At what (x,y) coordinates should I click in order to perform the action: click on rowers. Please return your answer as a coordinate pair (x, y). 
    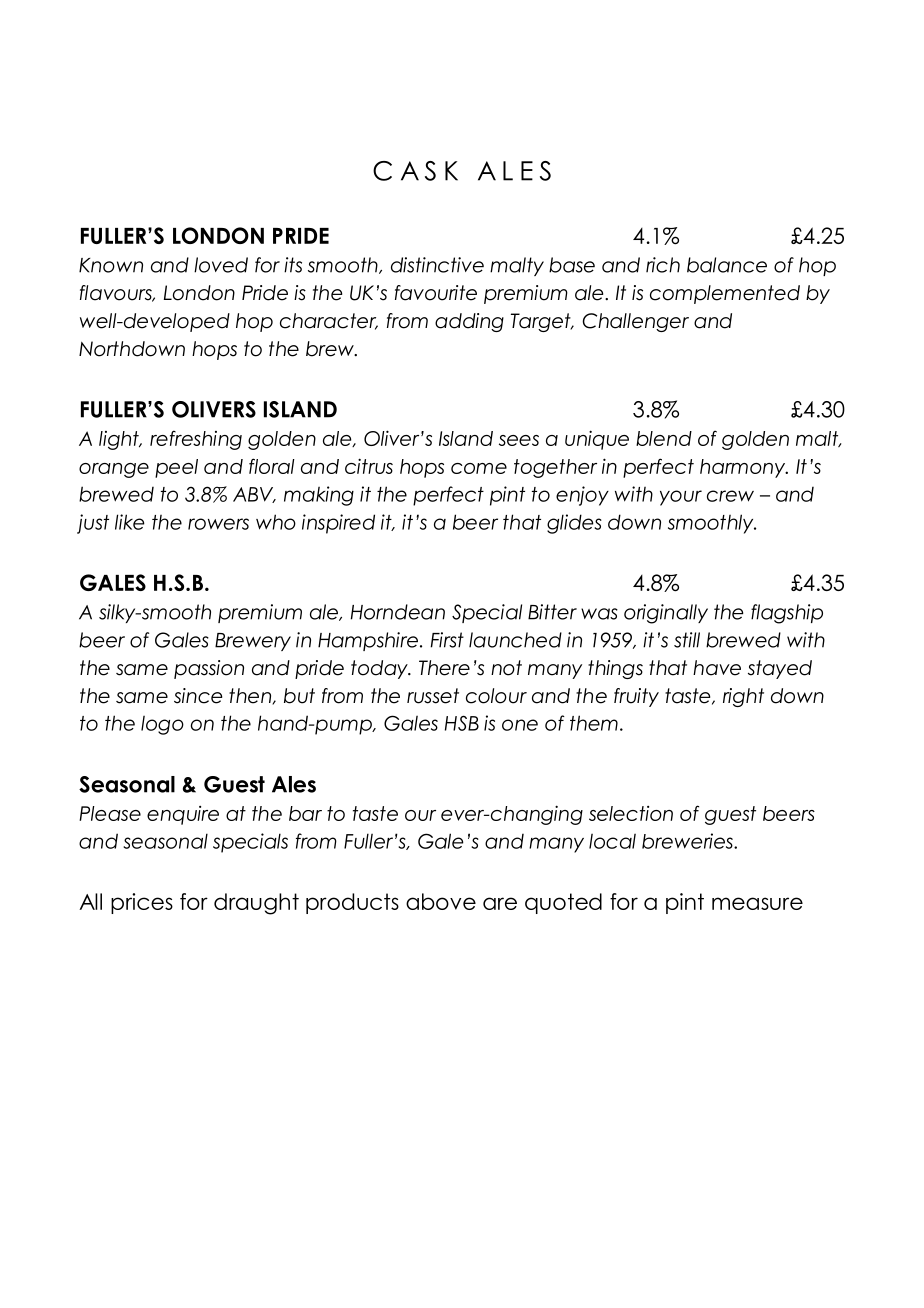
    Looking at the image, I should click on (218, 524).
